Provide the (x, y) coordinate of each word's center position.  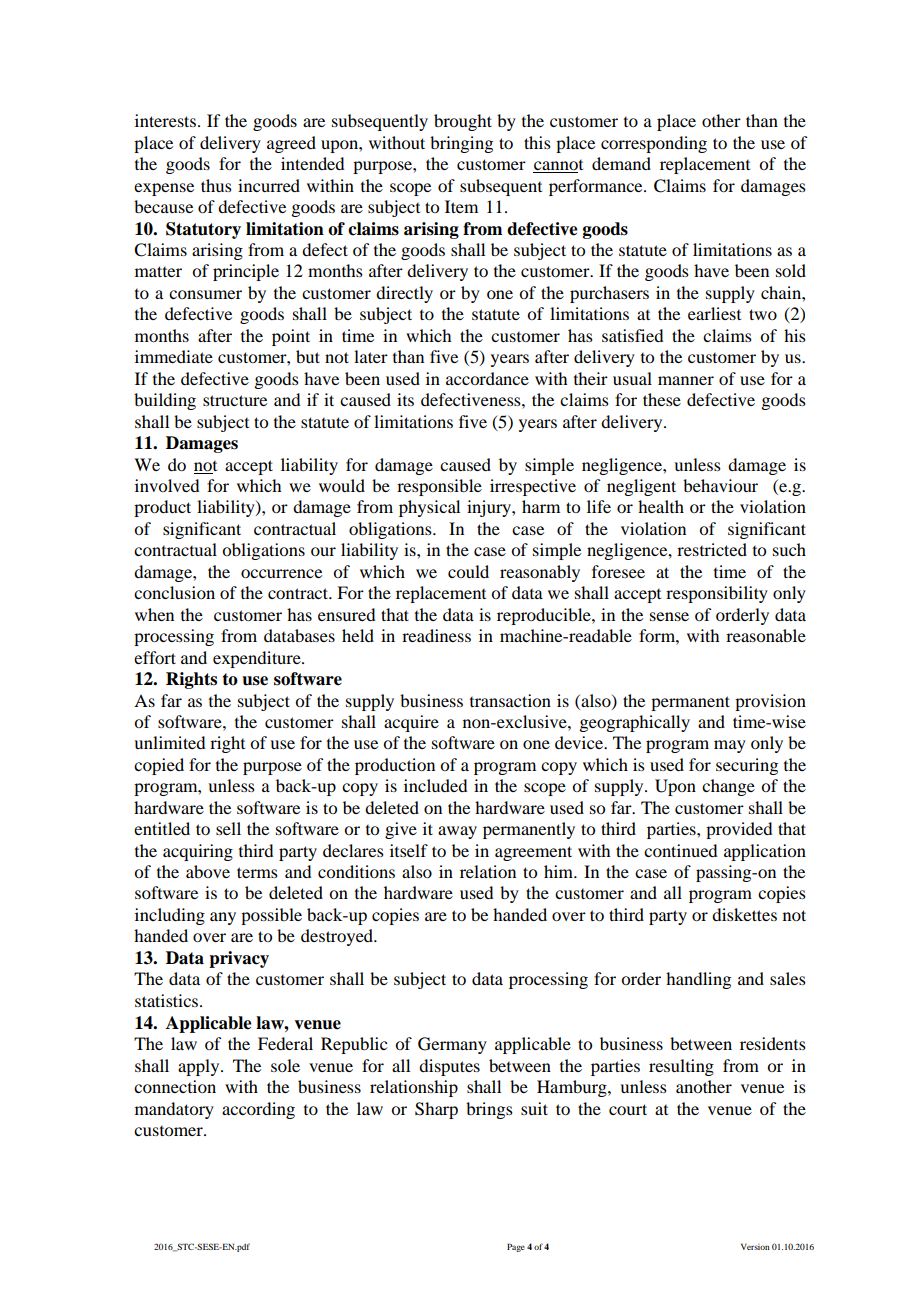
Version (755, 1246)
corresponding (654, 144)
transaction (510, 700)
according (258, 1110)
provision (770, 702)
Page (516, 1247)
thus (216, 185)
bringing (461, 144)
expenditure (258, 659)
